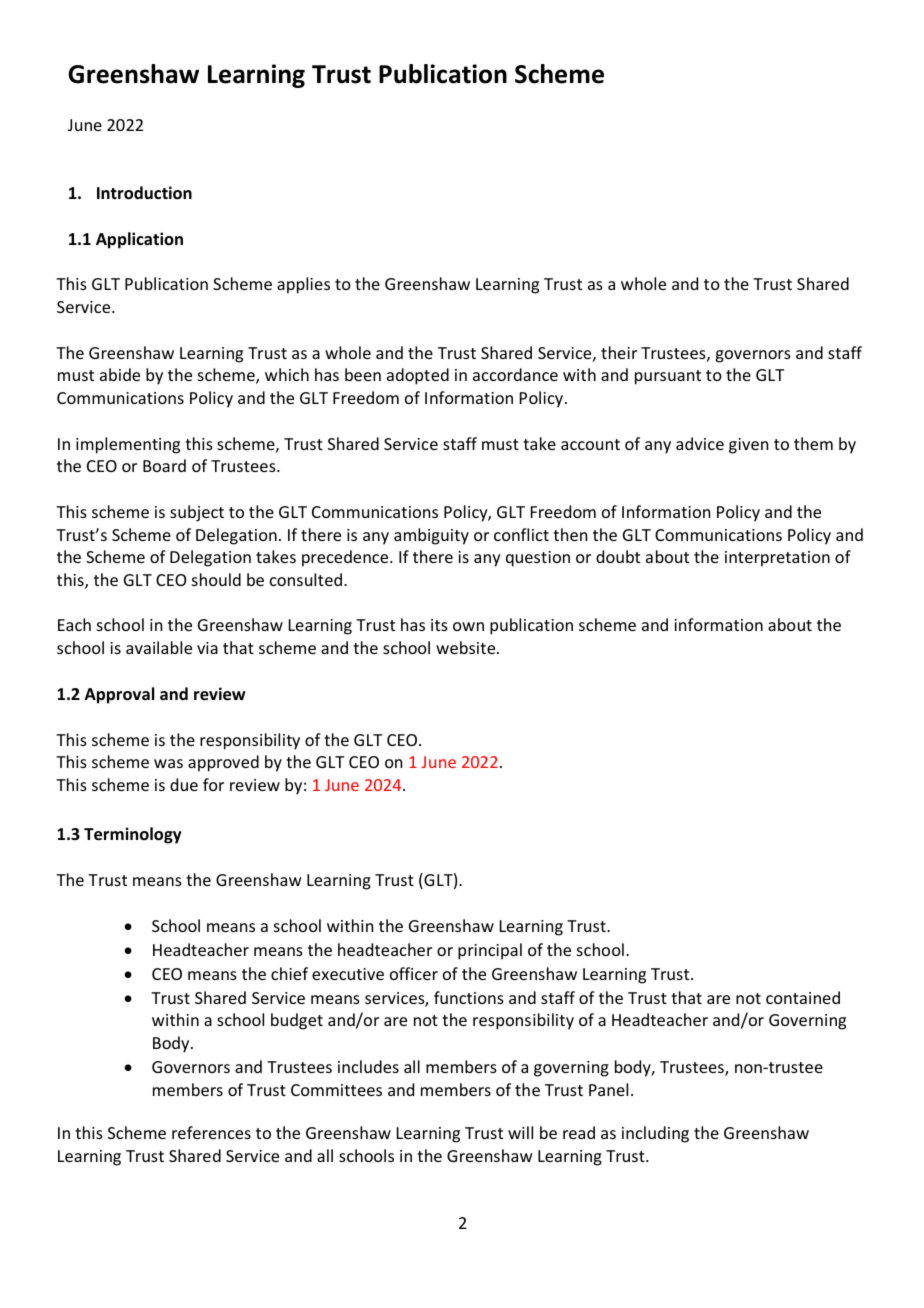  I want to click on including, so click(655, 1134).
